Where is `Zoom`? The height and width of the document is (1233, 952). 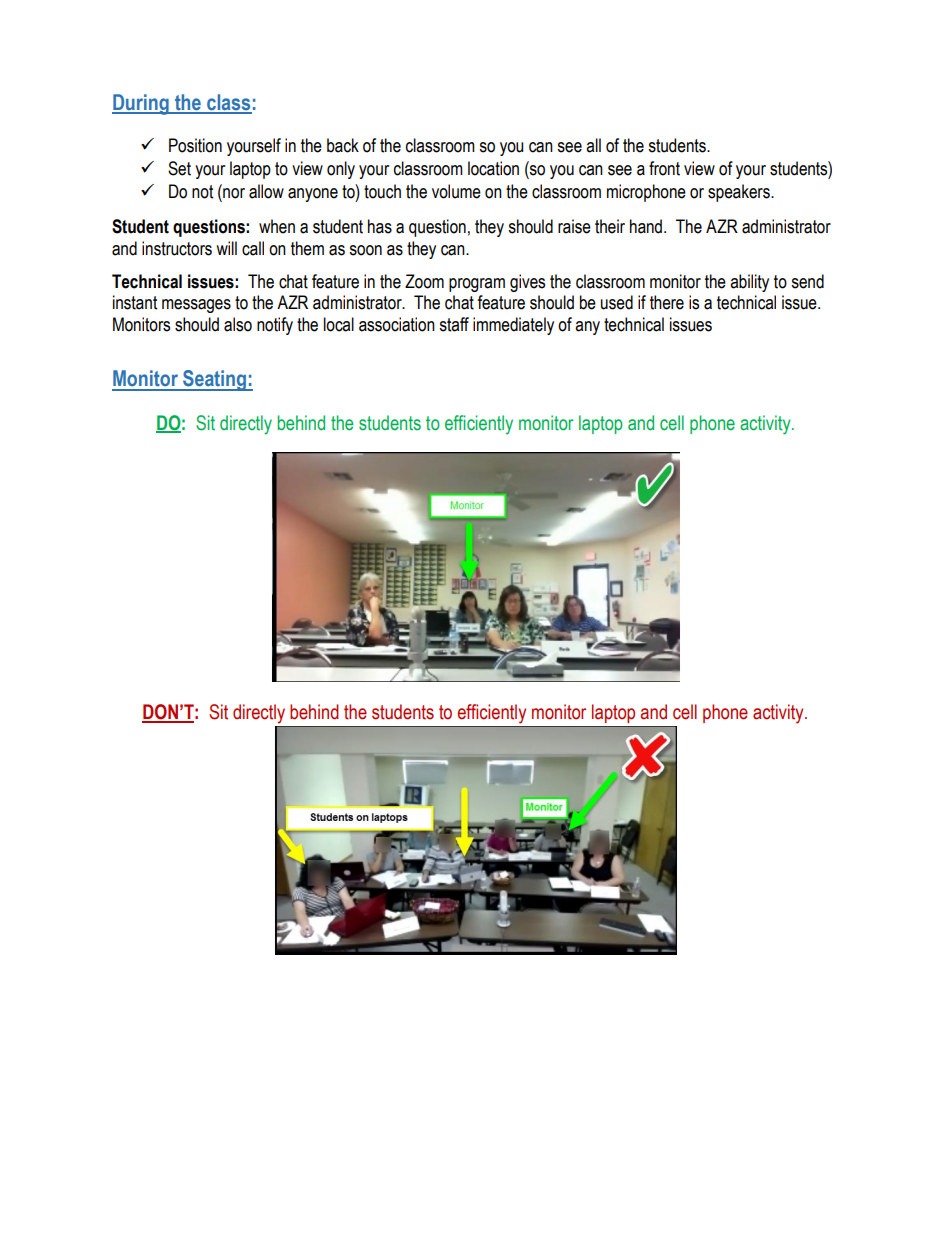 Zoom is located at coordinates (424, 281).
